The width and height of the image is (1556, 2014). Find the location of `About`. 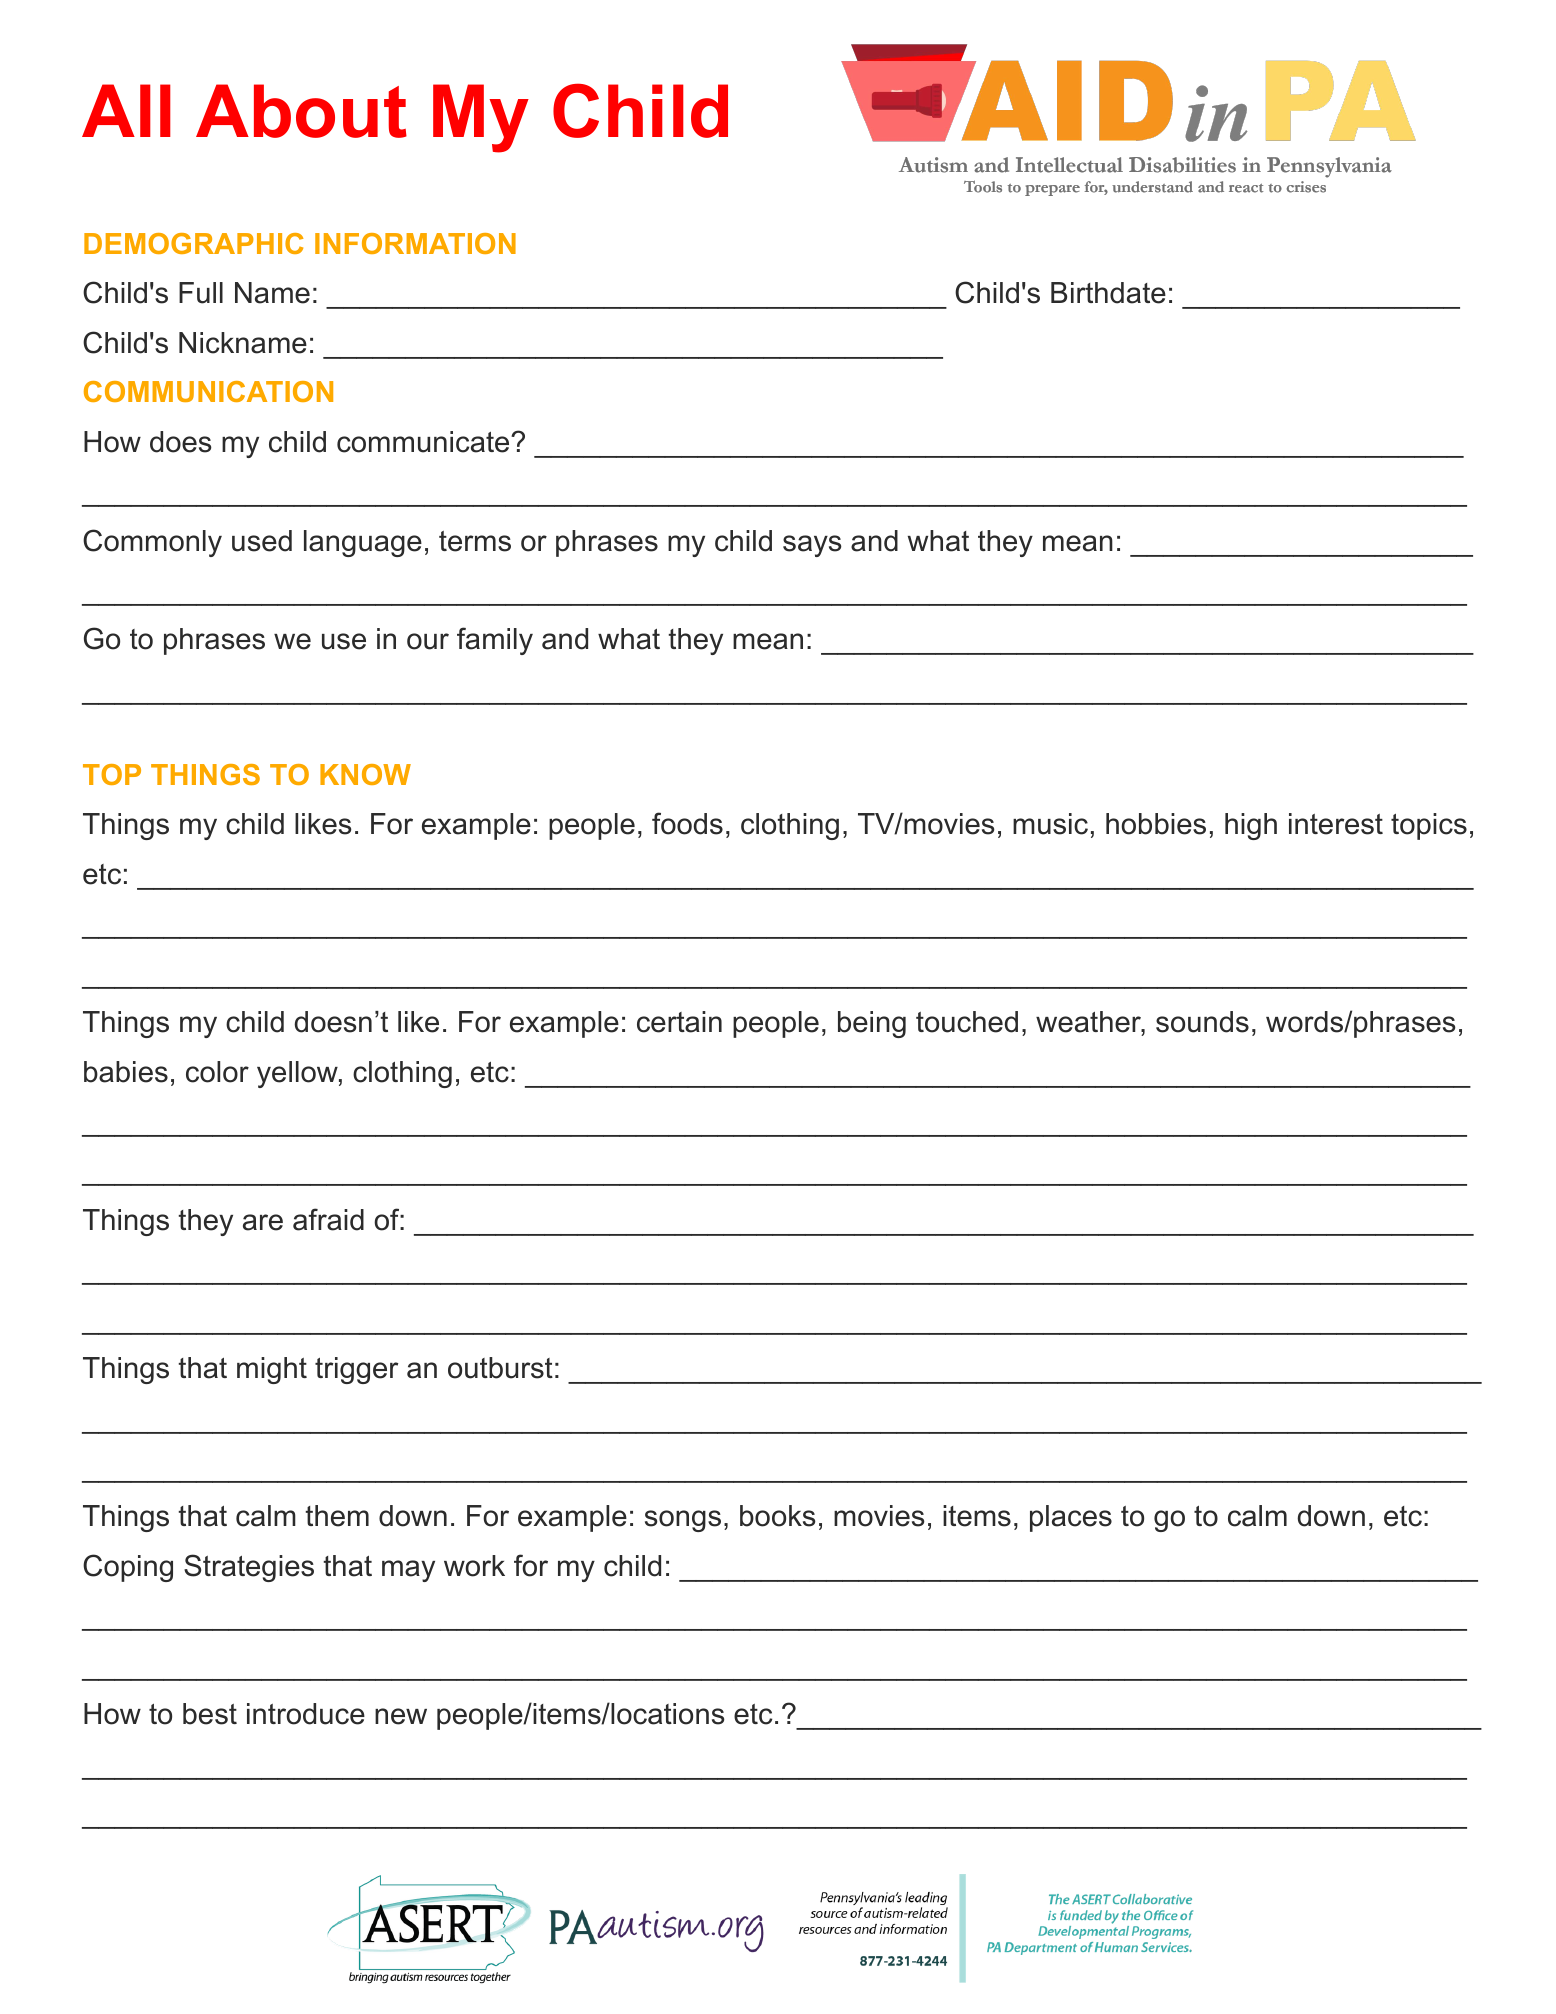

About is located at coordinates (301, 111).
